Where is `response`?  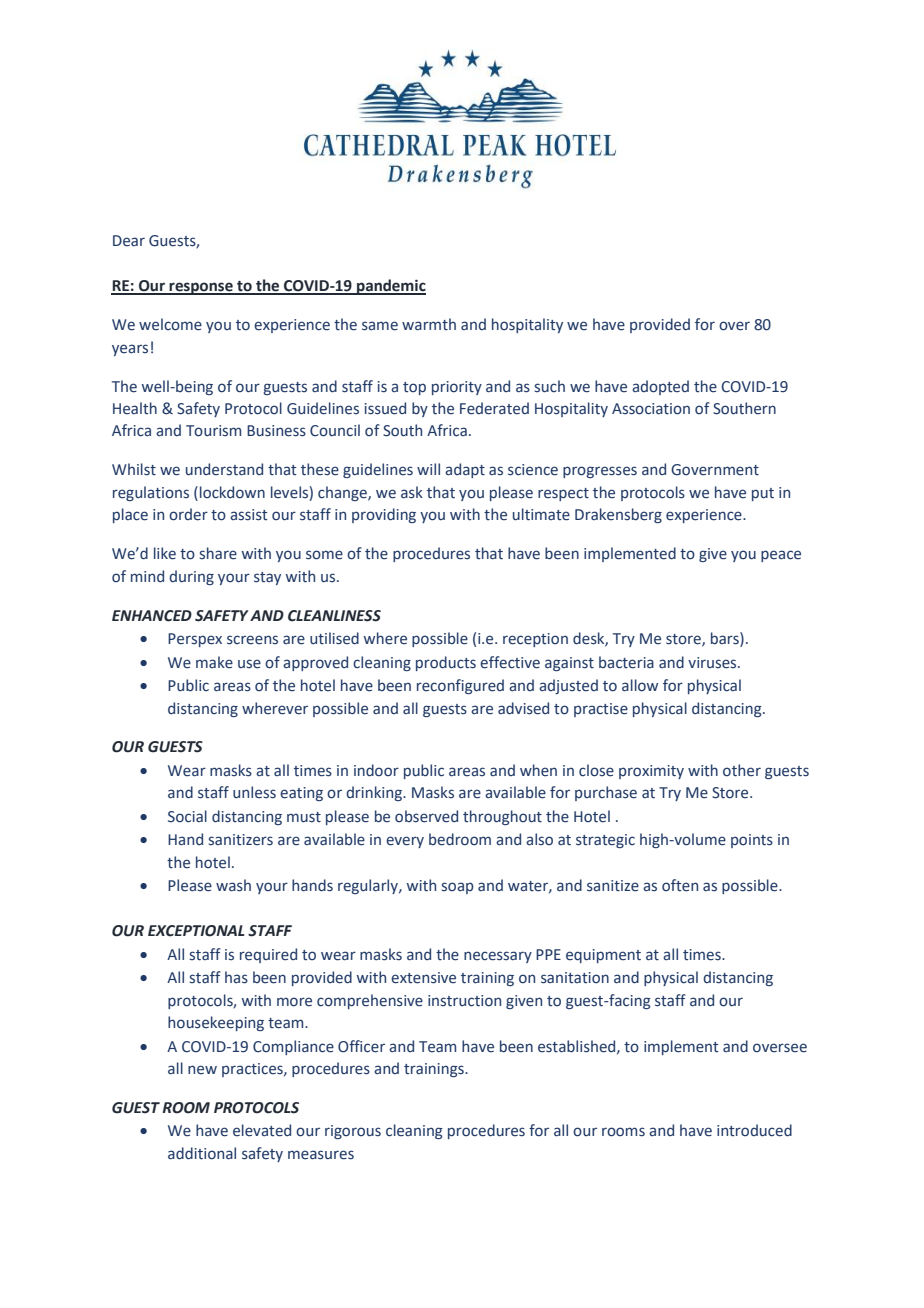
response is located at coordinates (201, 288).
